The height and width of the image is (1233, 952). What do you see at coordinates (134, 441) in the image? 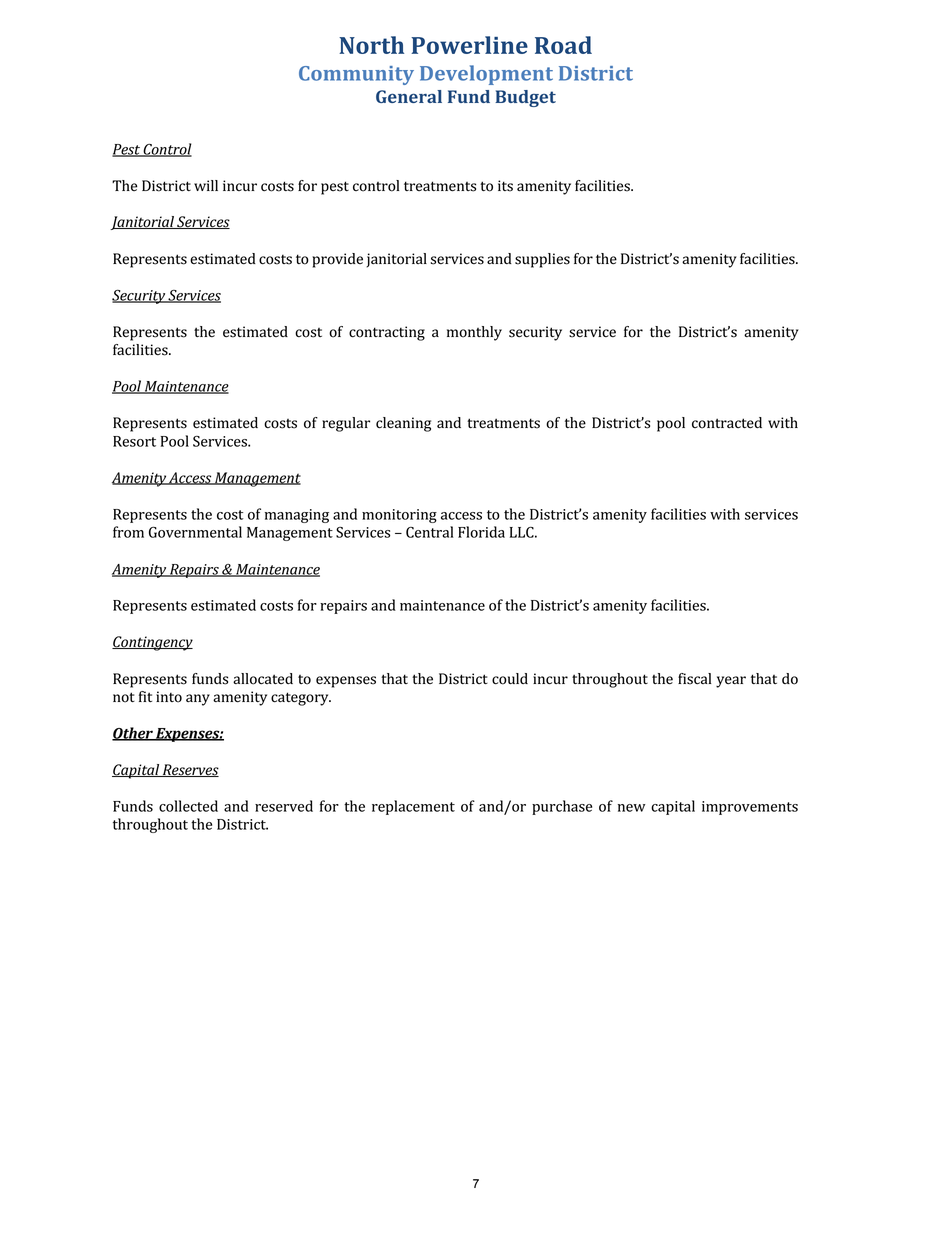
I see `Resort` at bounding box center [134, 441].
